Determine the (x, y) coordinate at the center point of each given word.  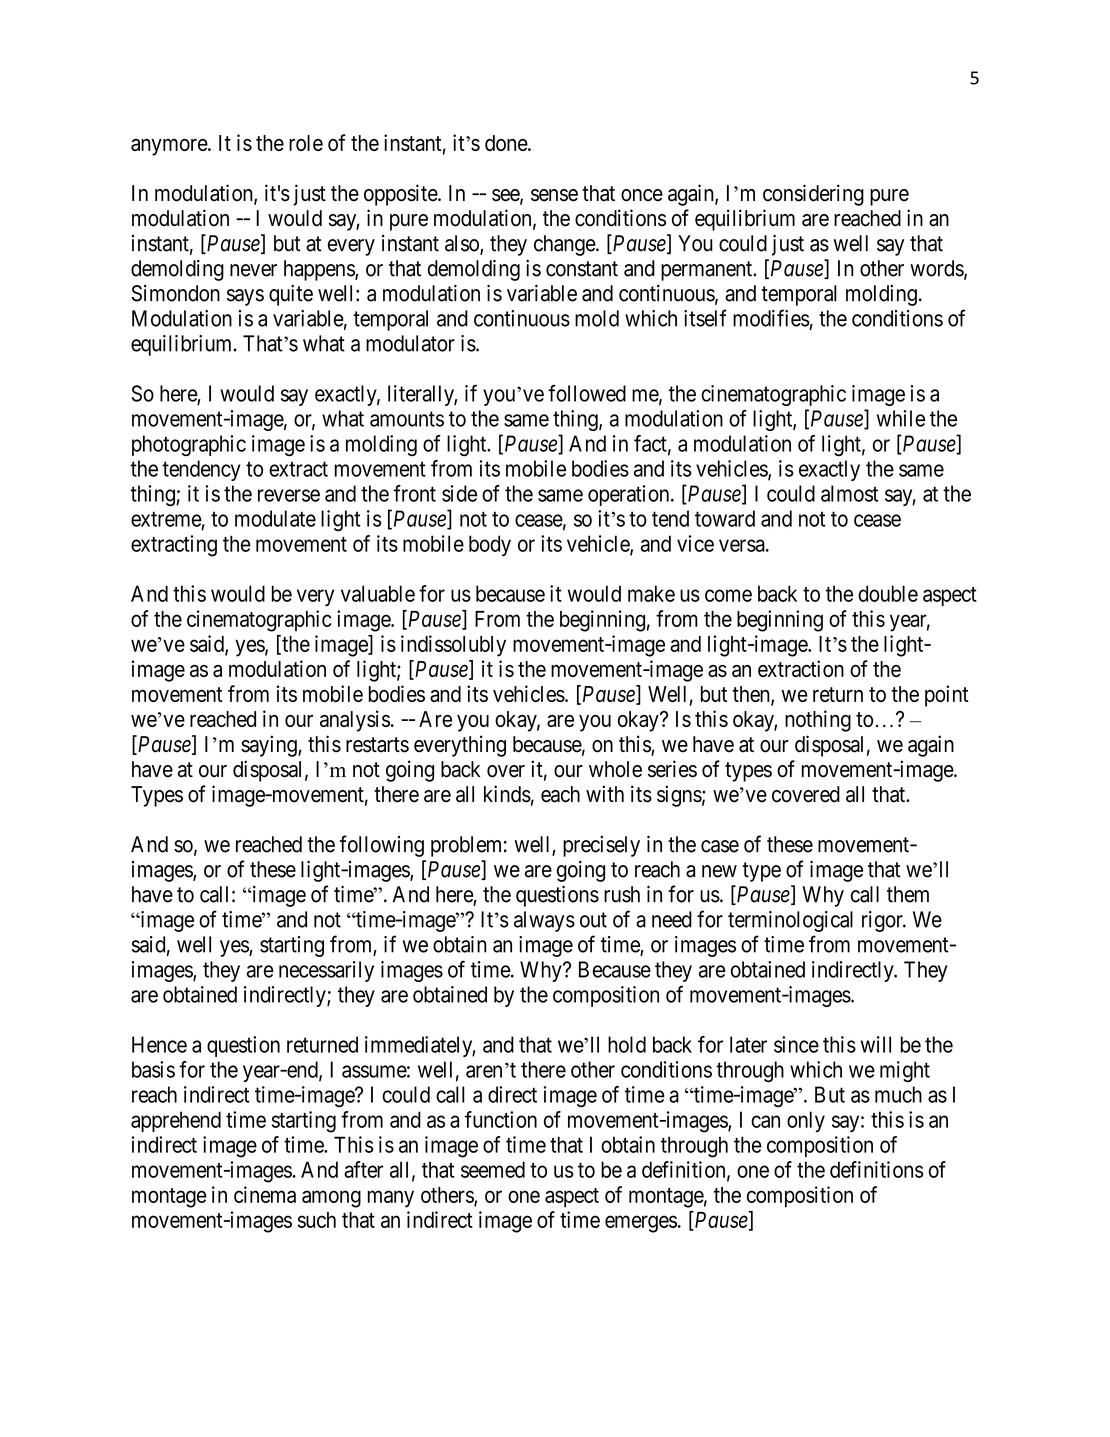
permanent (708, 271)
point (947, 696)
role (306, 143)
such (317, 1220)
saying (270, 746)
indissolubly (453, 646)
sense (554, 195)
